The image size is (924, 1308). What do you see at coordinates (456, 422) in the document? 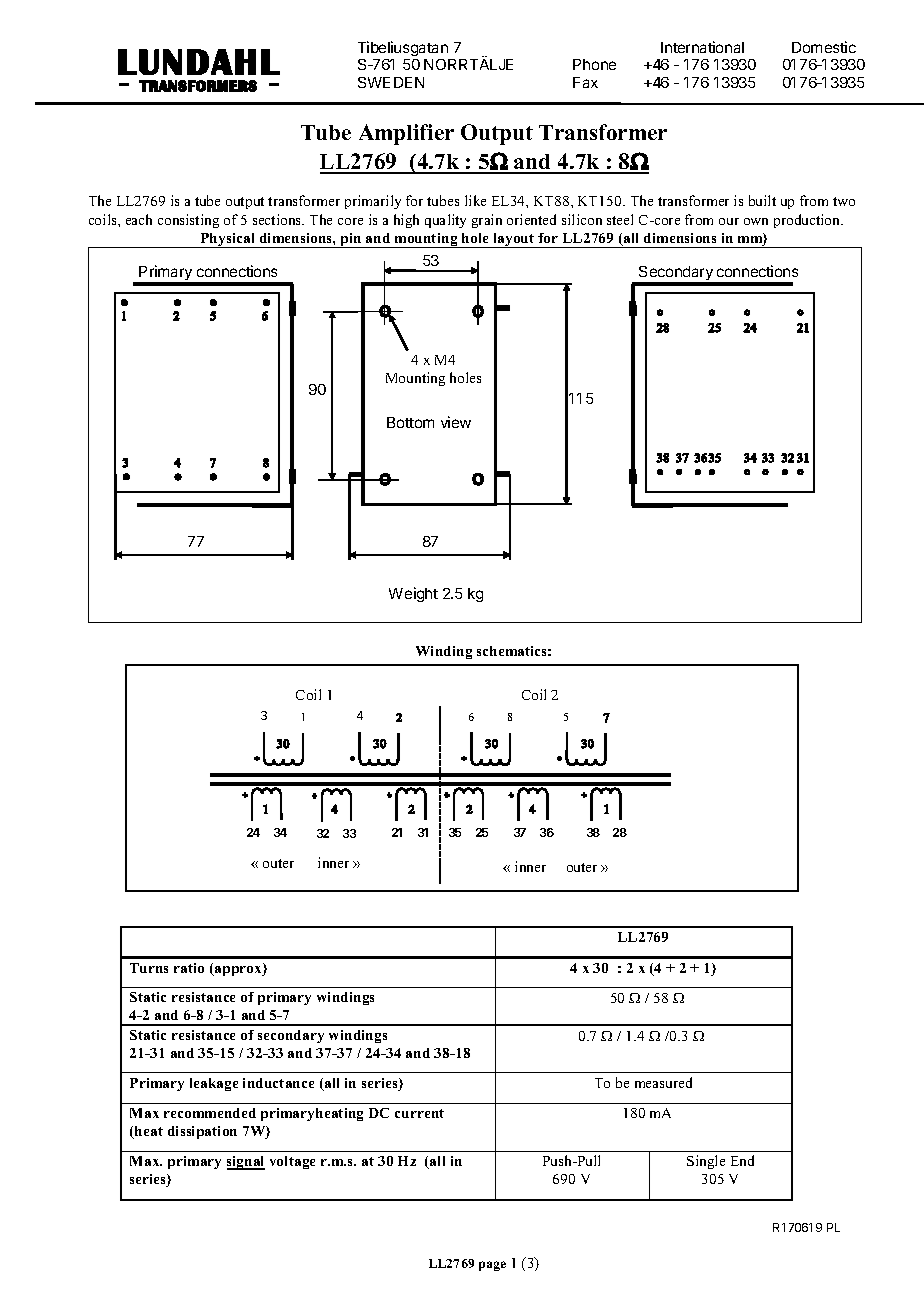
I see `view` at bounding box center [456, 422].
